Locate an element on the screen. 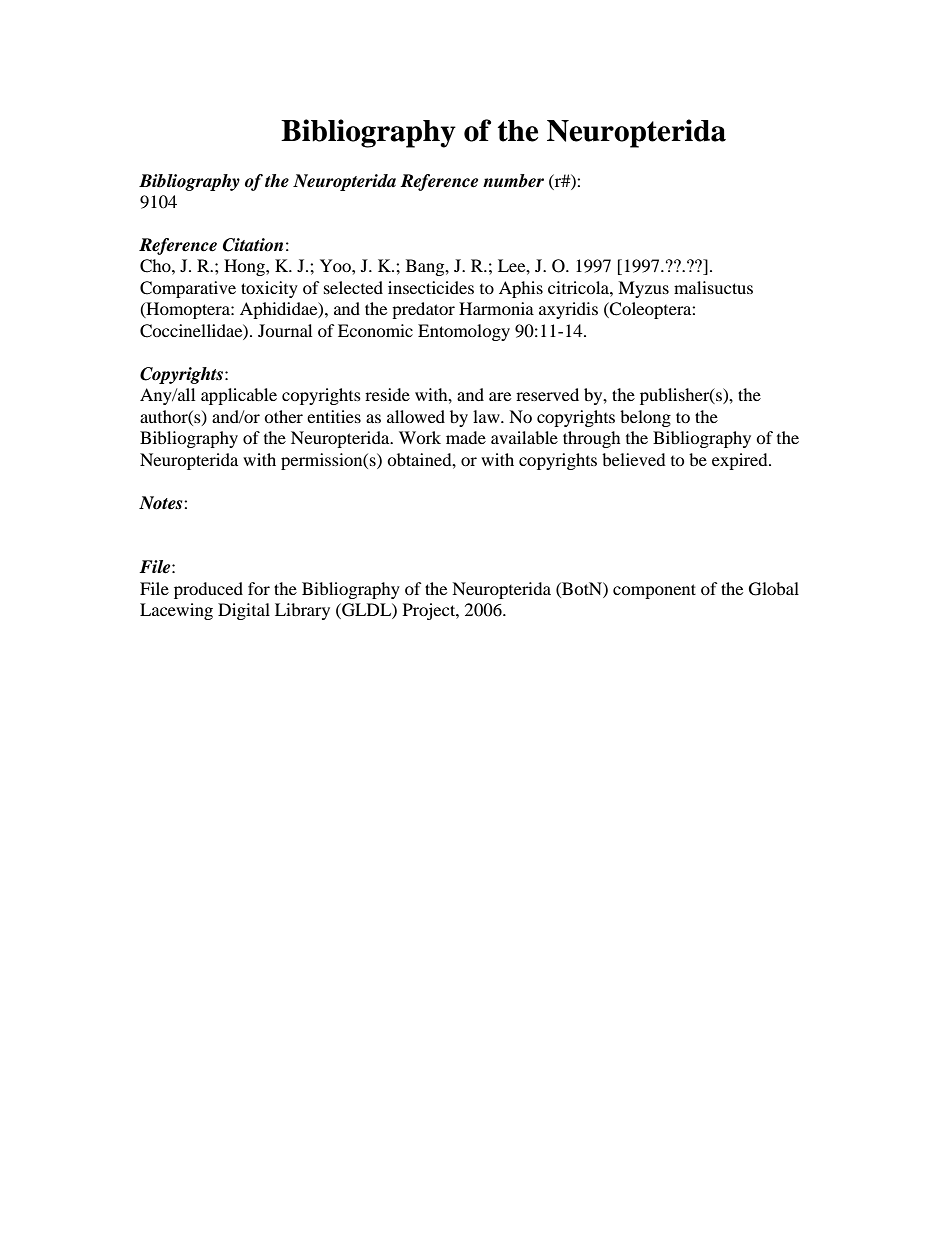  made is located at coordinates (466, 437).
